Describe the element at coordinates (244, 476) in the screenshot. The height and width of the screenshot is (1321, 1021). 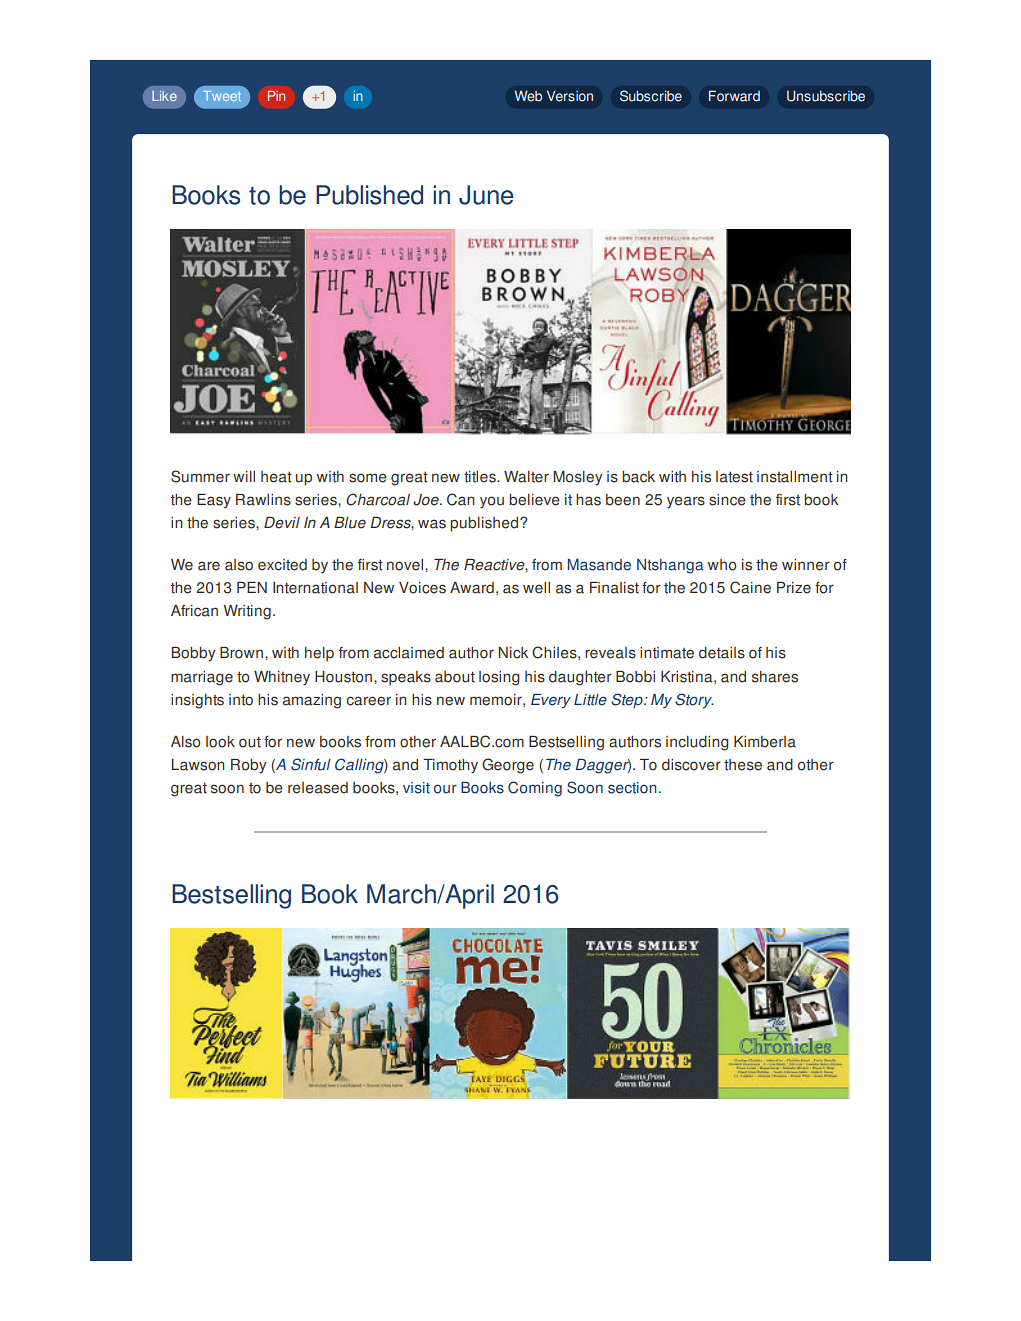
I see `will` at that location.
